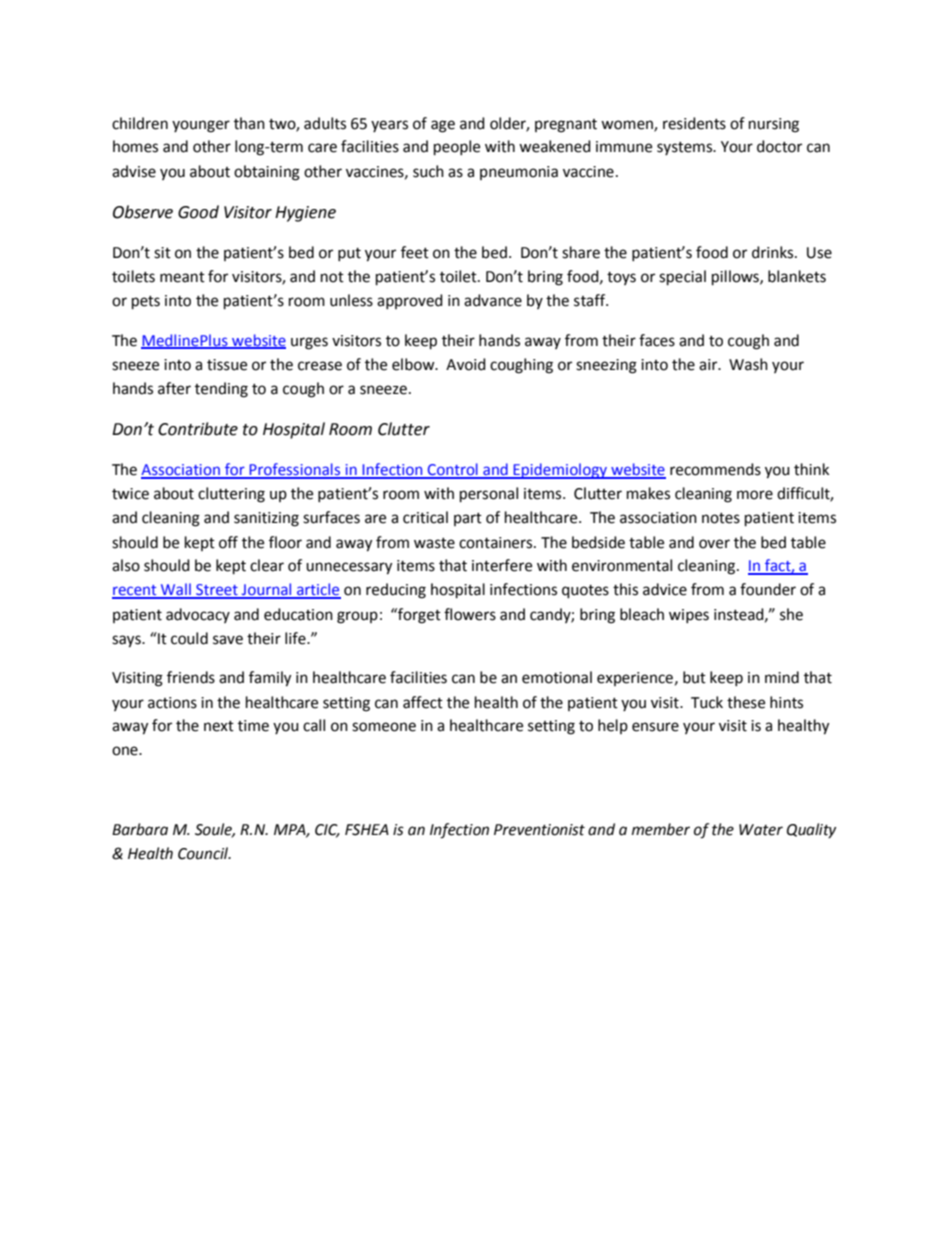  I want to click on Water, so click(761, 830).
